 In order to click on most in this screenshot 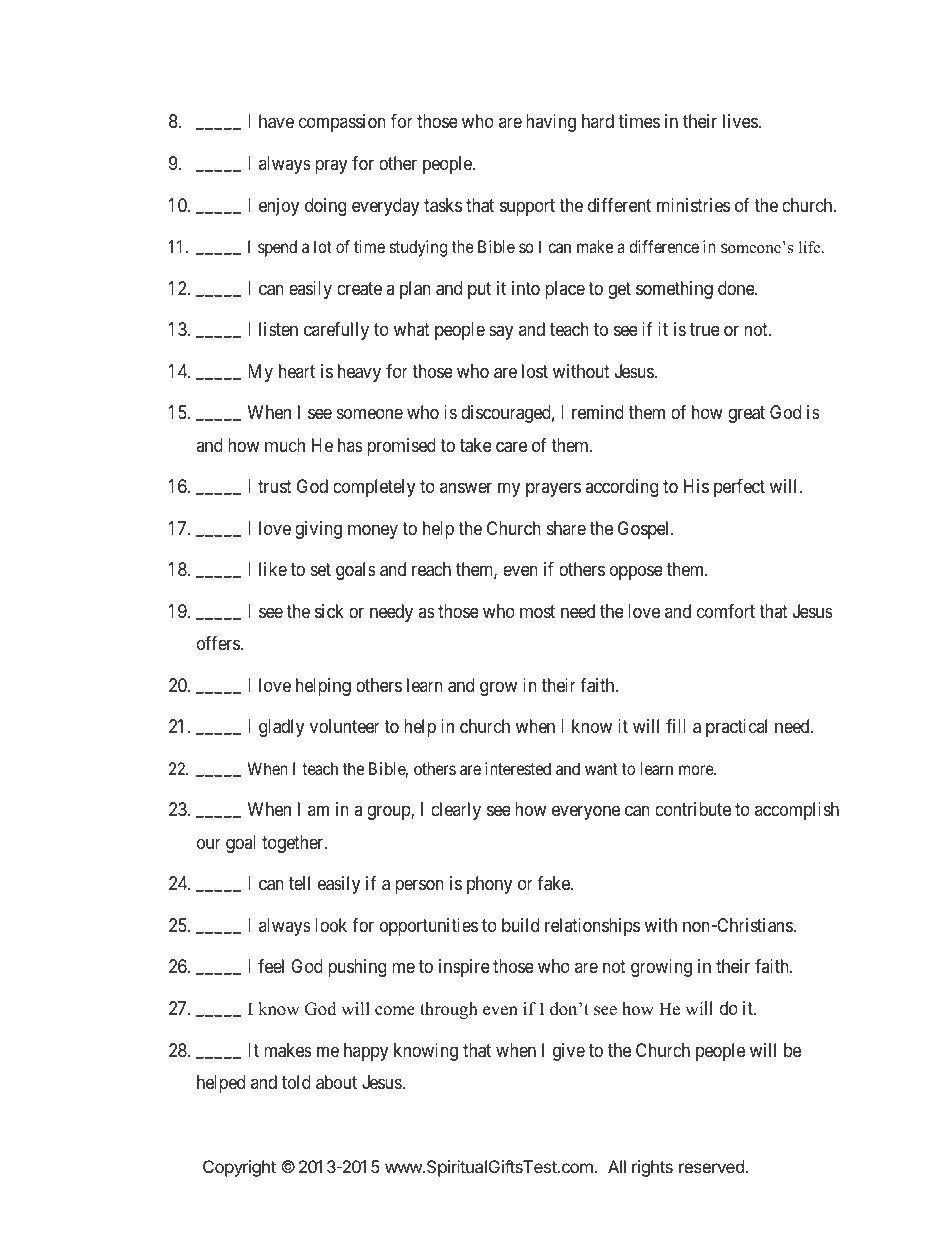, I will do `click(537, 611)`.
